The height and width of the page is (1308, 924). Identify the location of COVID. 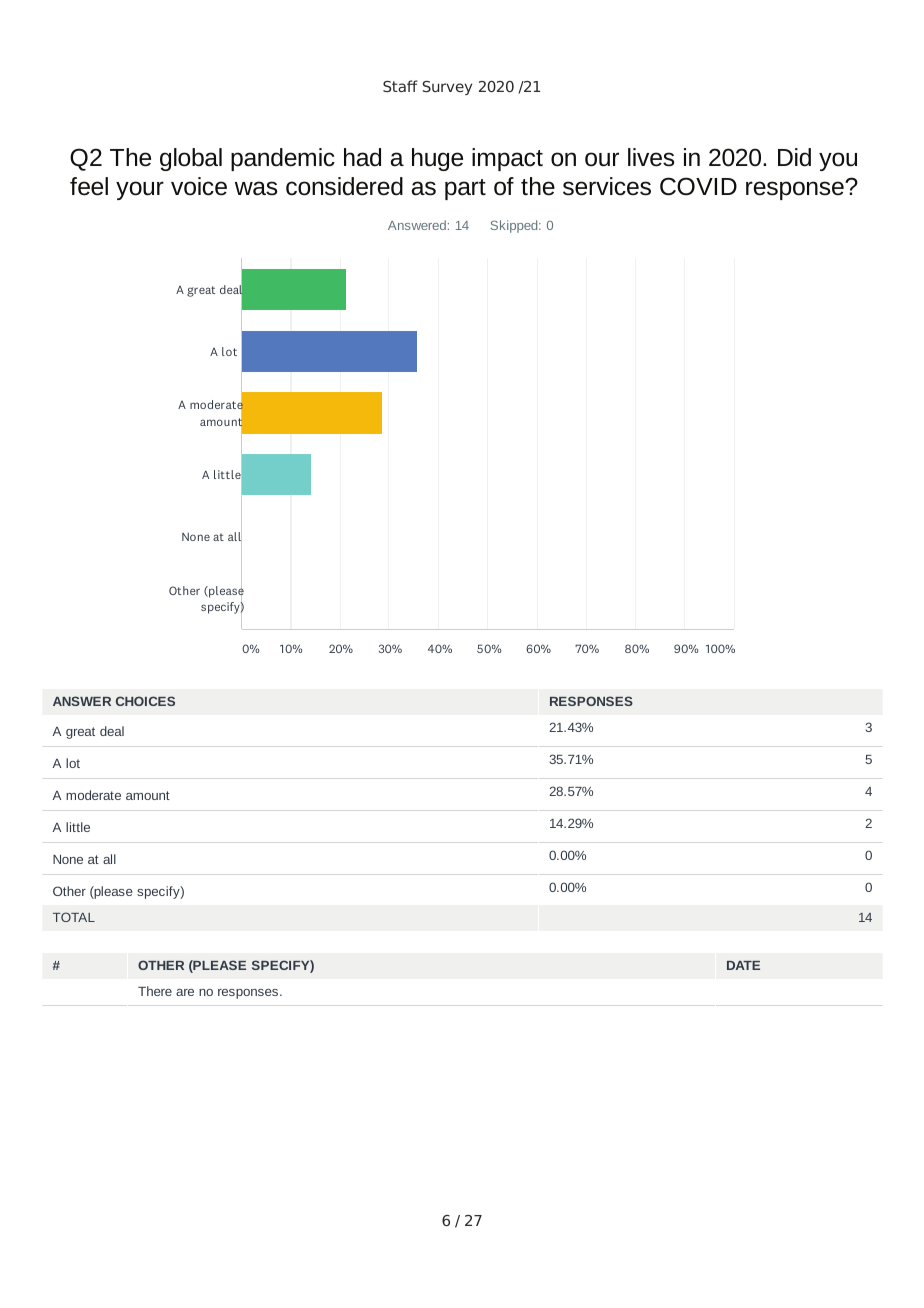
(698, 186).
